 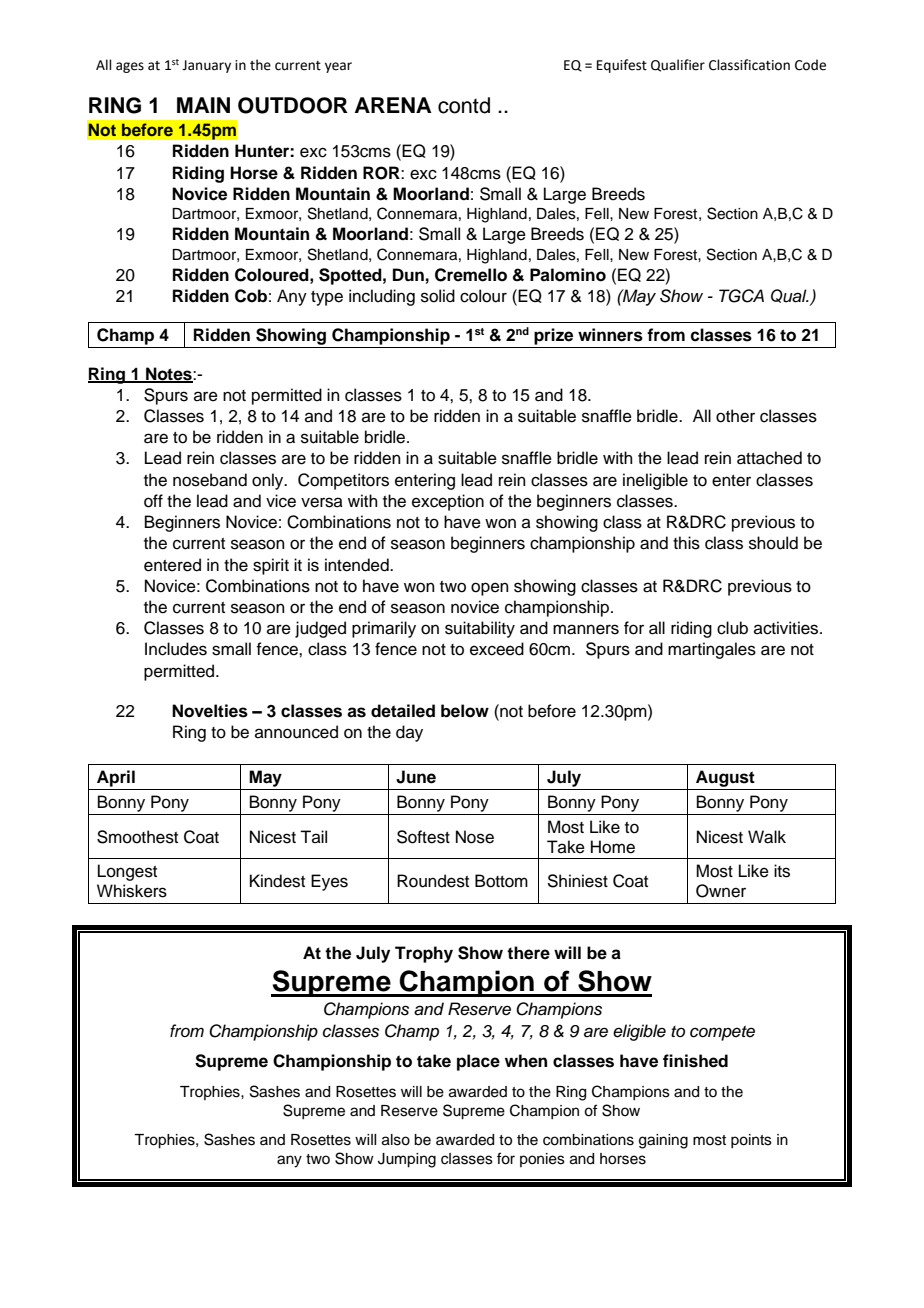 I want to click on also, so click(x=396, y=1140).
